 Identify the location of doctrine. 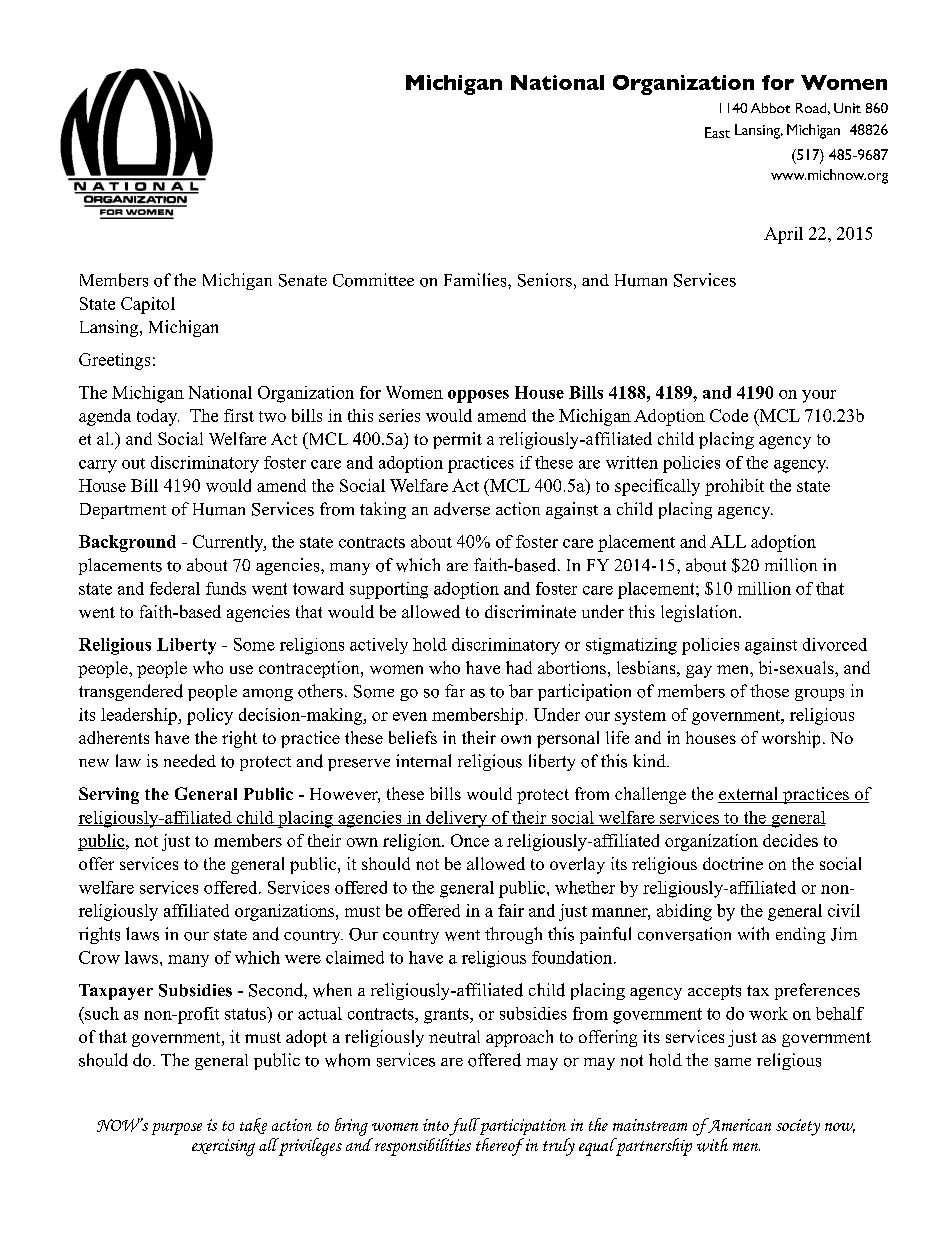
(733, 863).
